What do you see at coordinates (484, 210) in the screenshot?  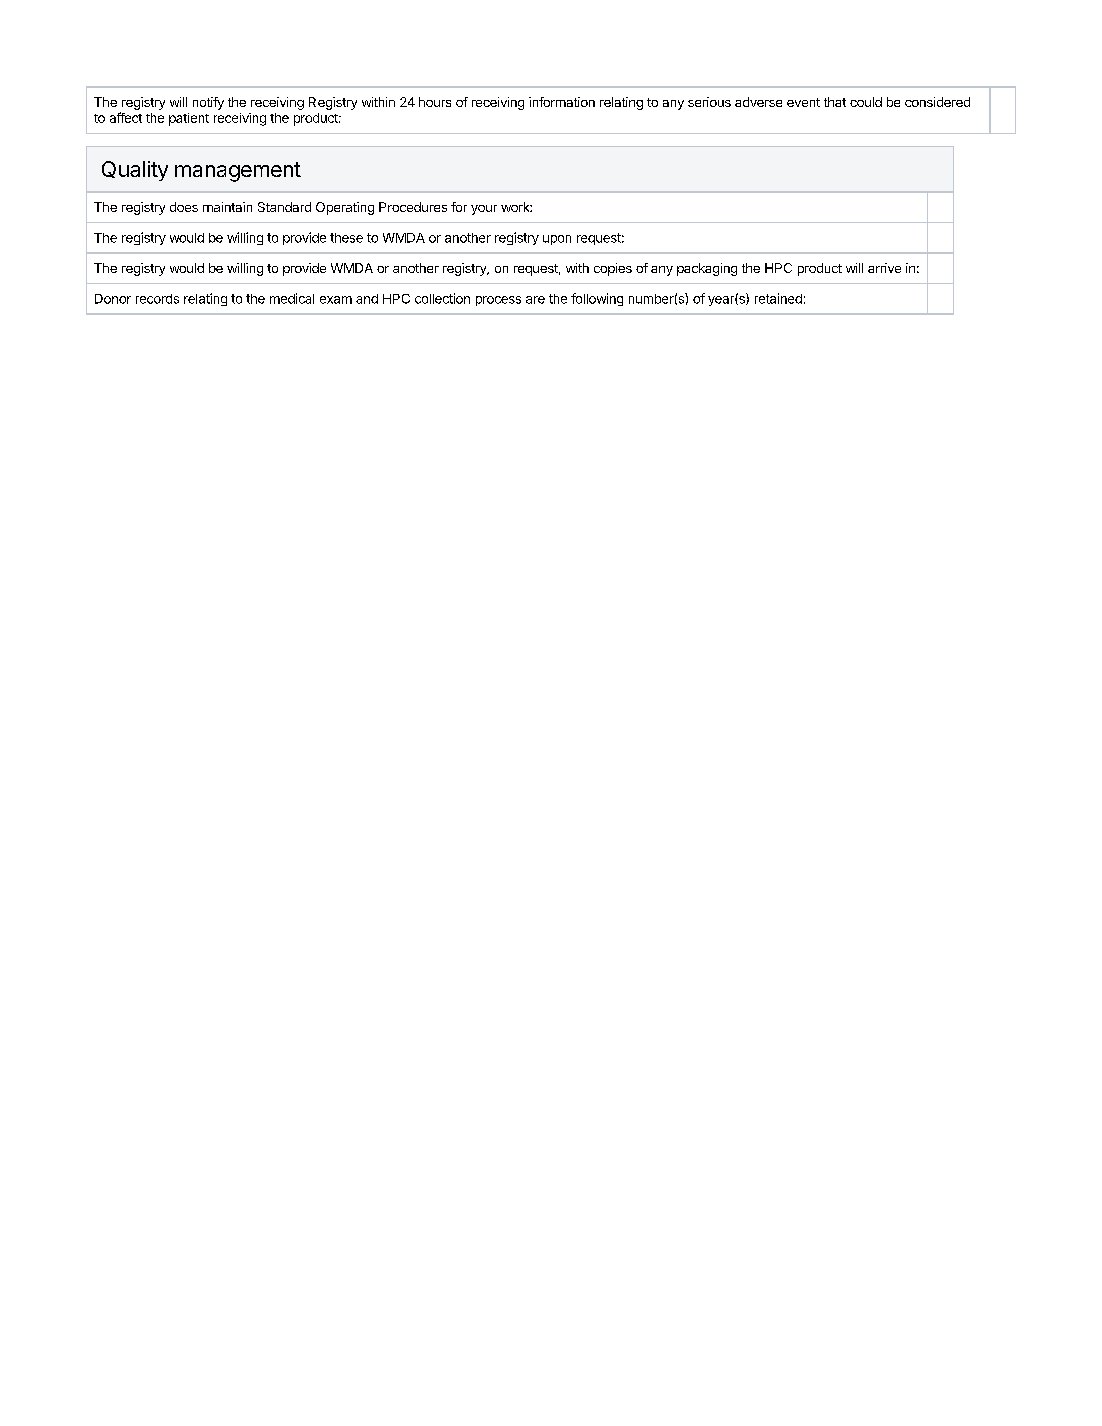 I see `your` at bounding box center [484, 210].
